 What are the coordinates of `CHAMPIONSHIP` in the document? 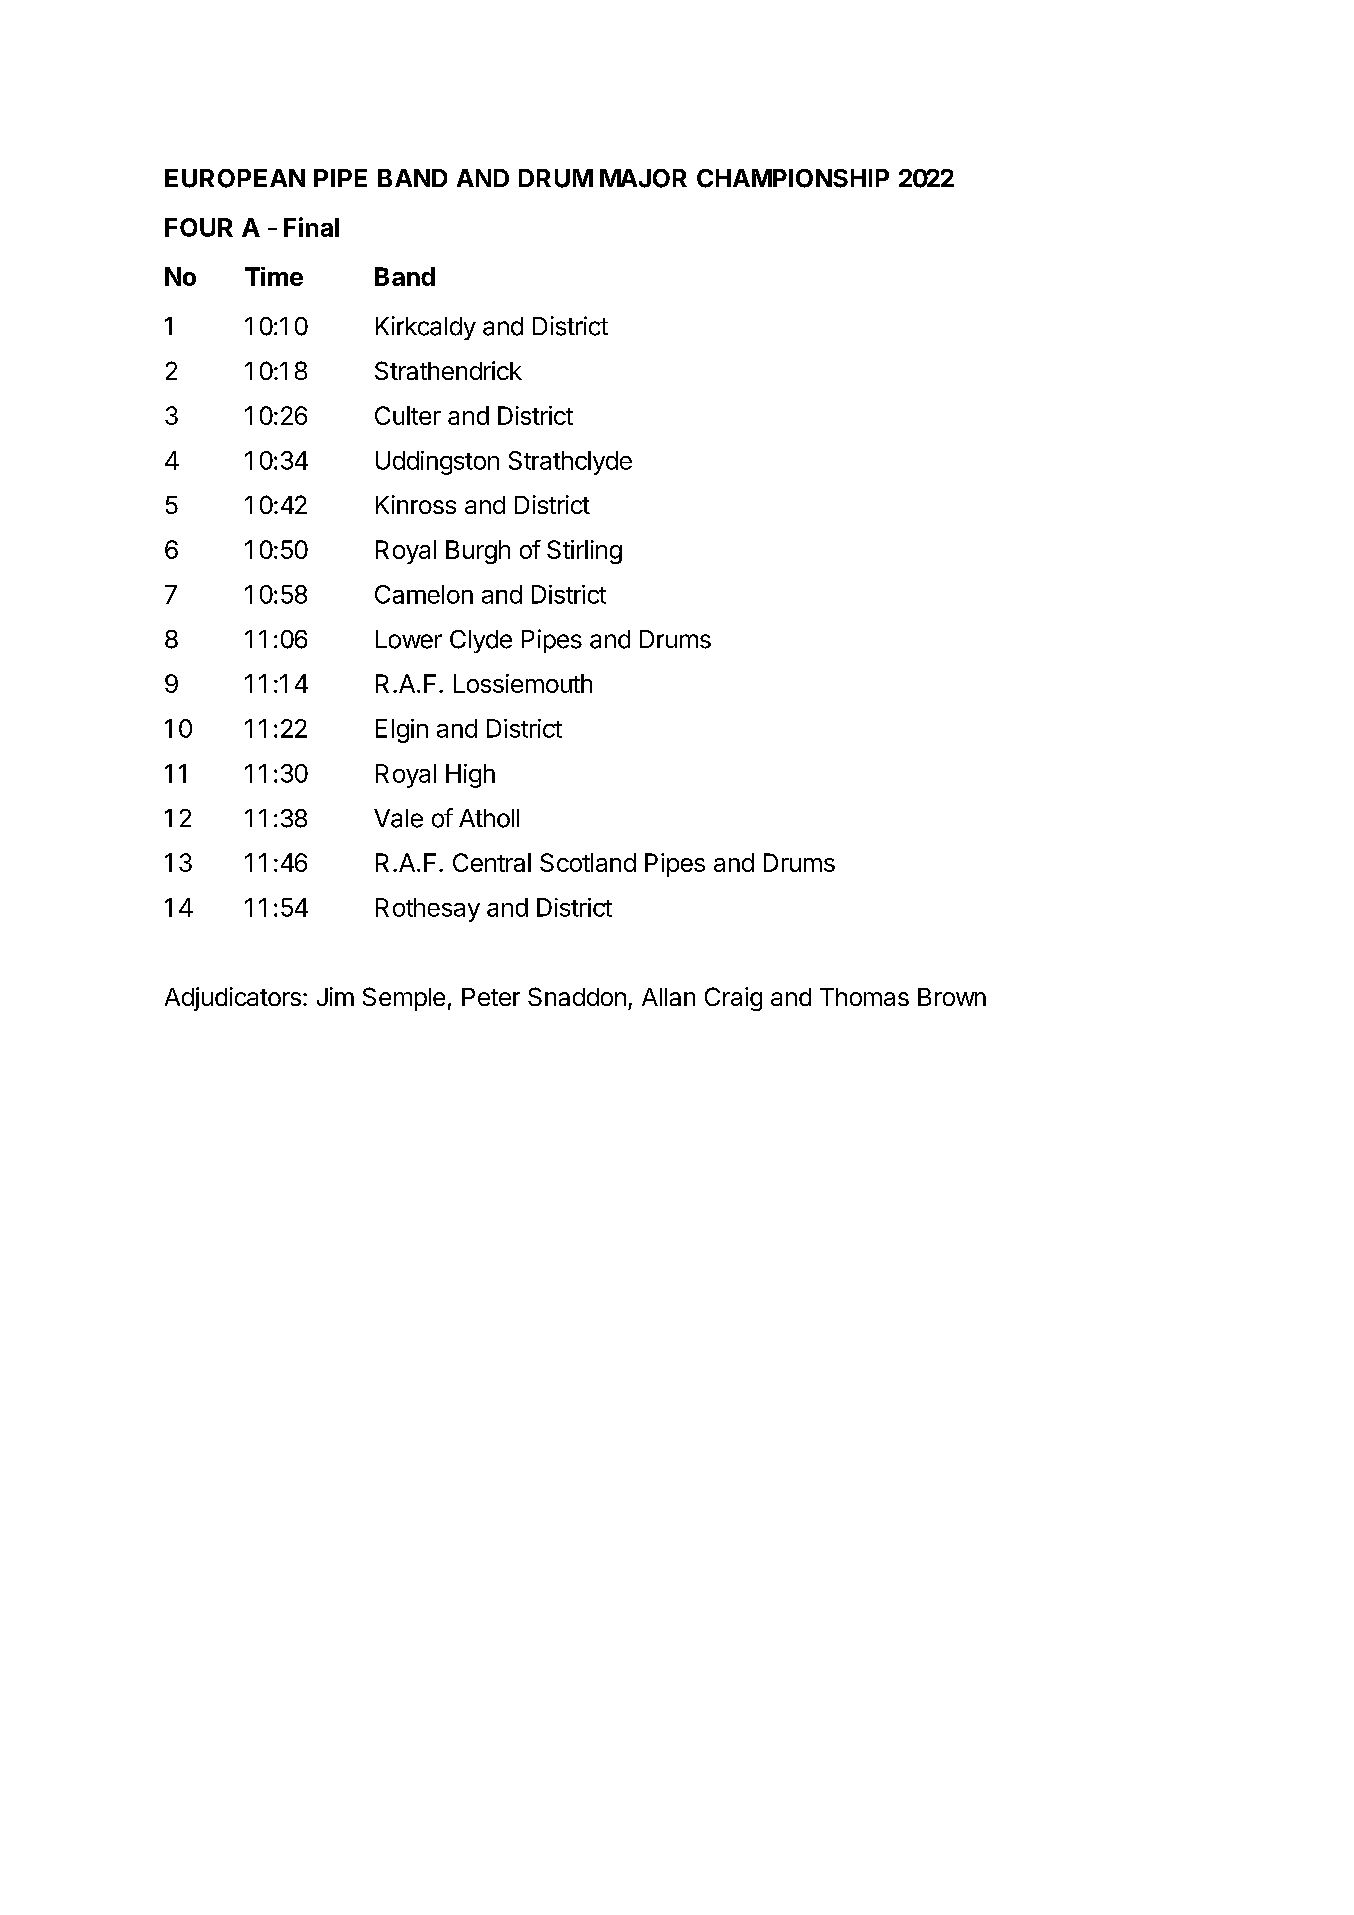 It's located at (793, 178).
